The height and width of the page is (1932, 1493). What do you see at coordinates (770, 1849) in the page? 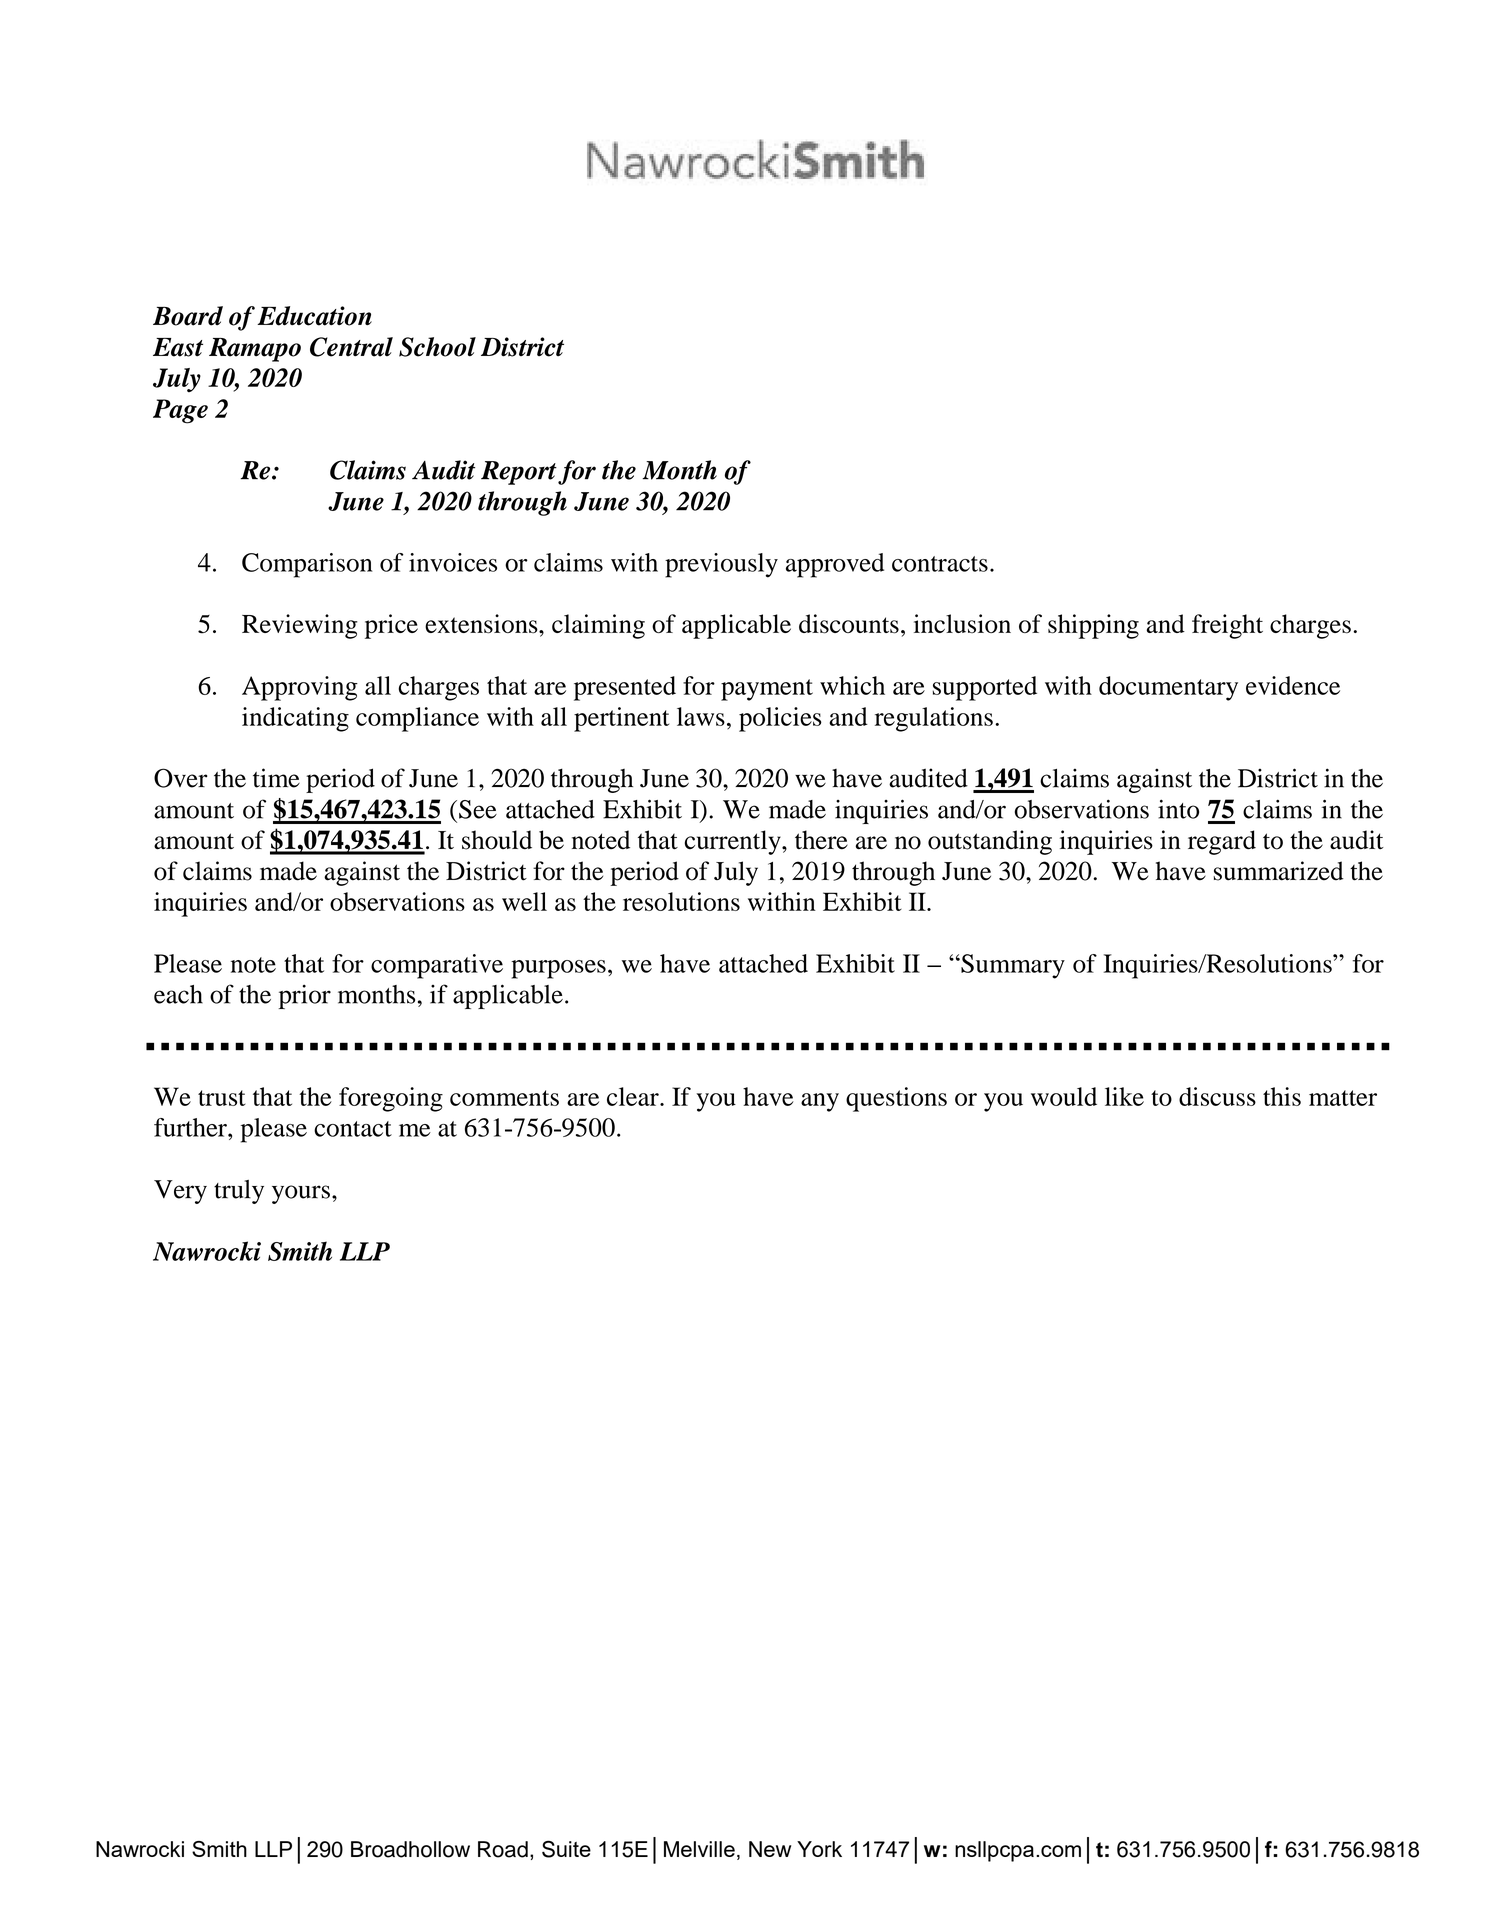
I see `New` at bounding box center [770, 1849].
